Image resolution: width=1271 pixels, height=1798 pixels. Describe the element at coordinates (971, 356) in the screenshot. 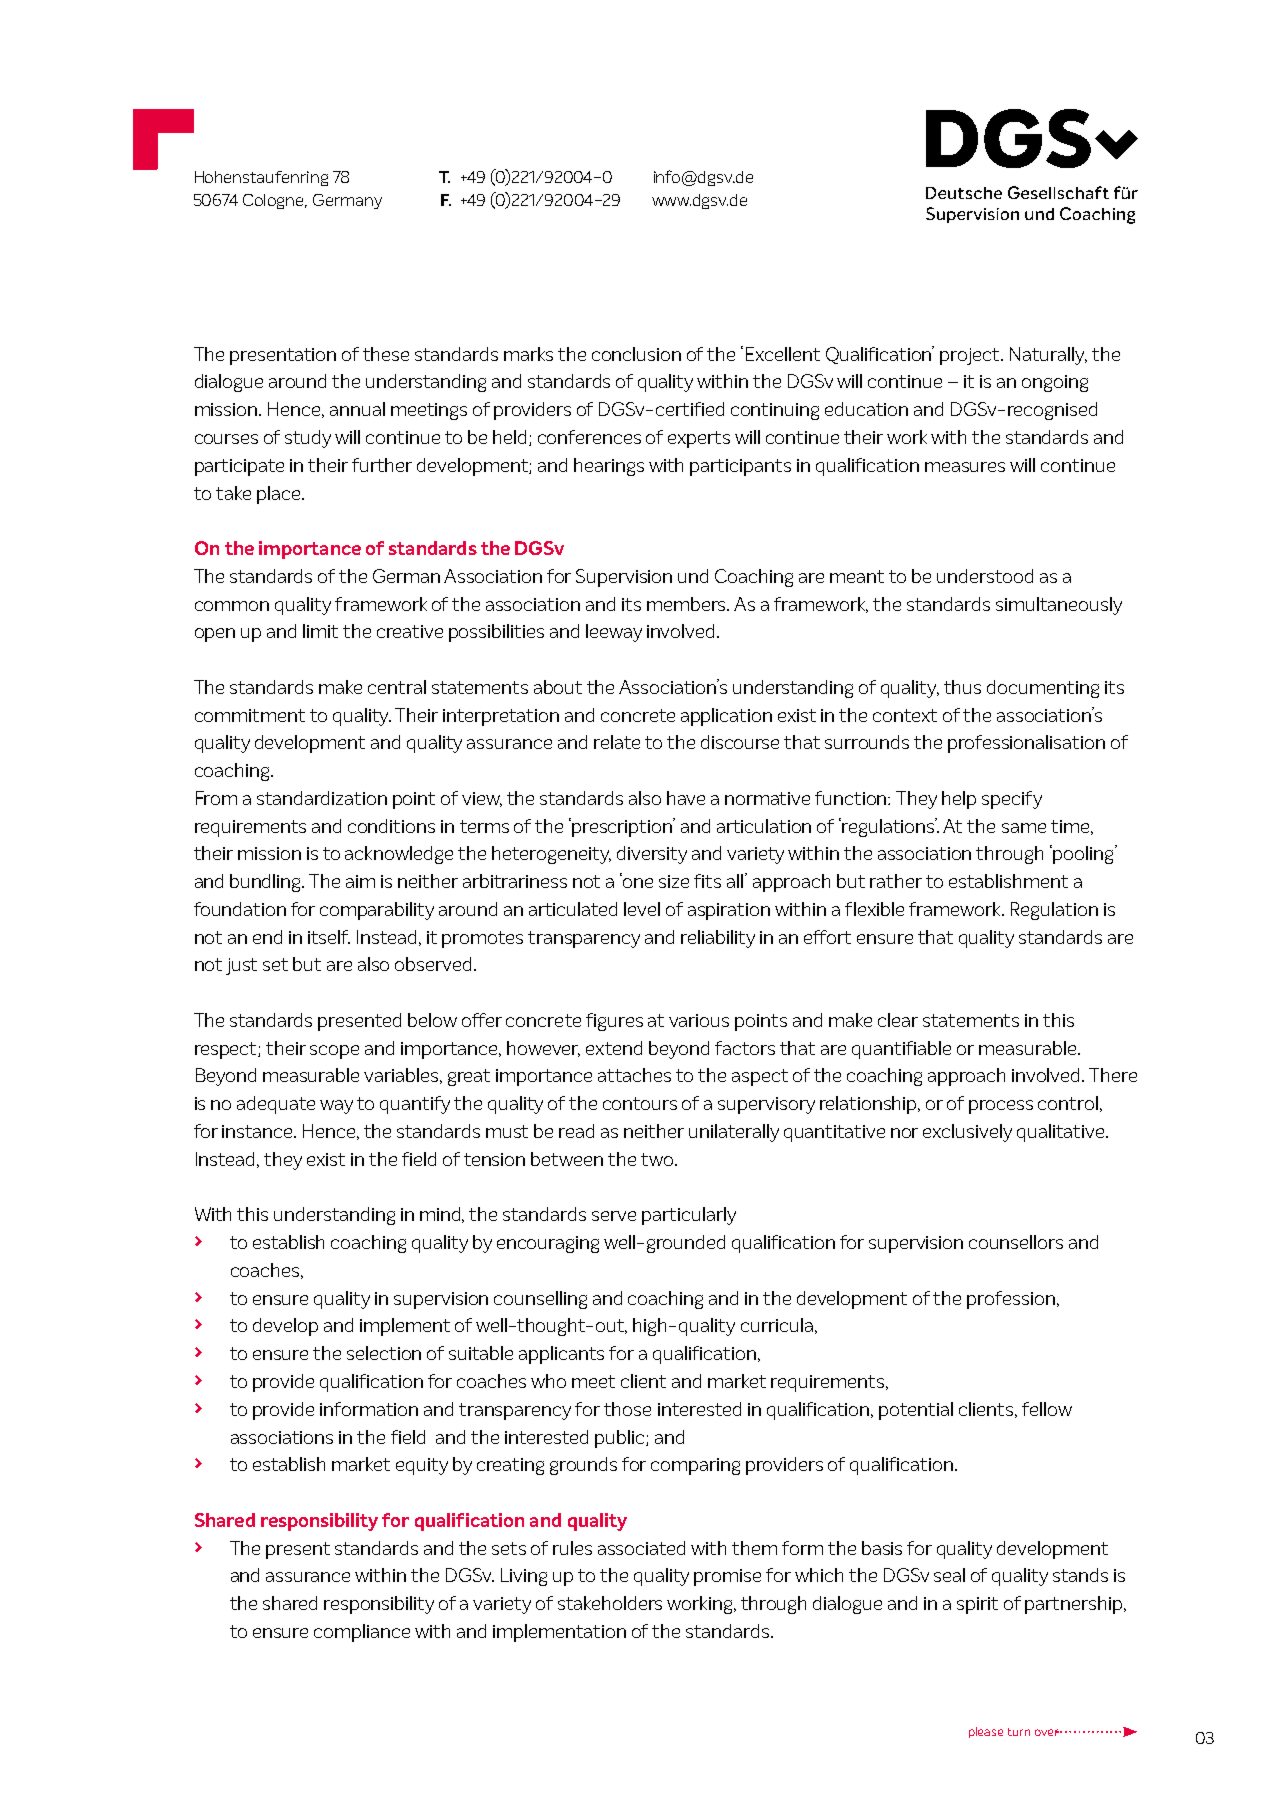

I see `project` at that location.
